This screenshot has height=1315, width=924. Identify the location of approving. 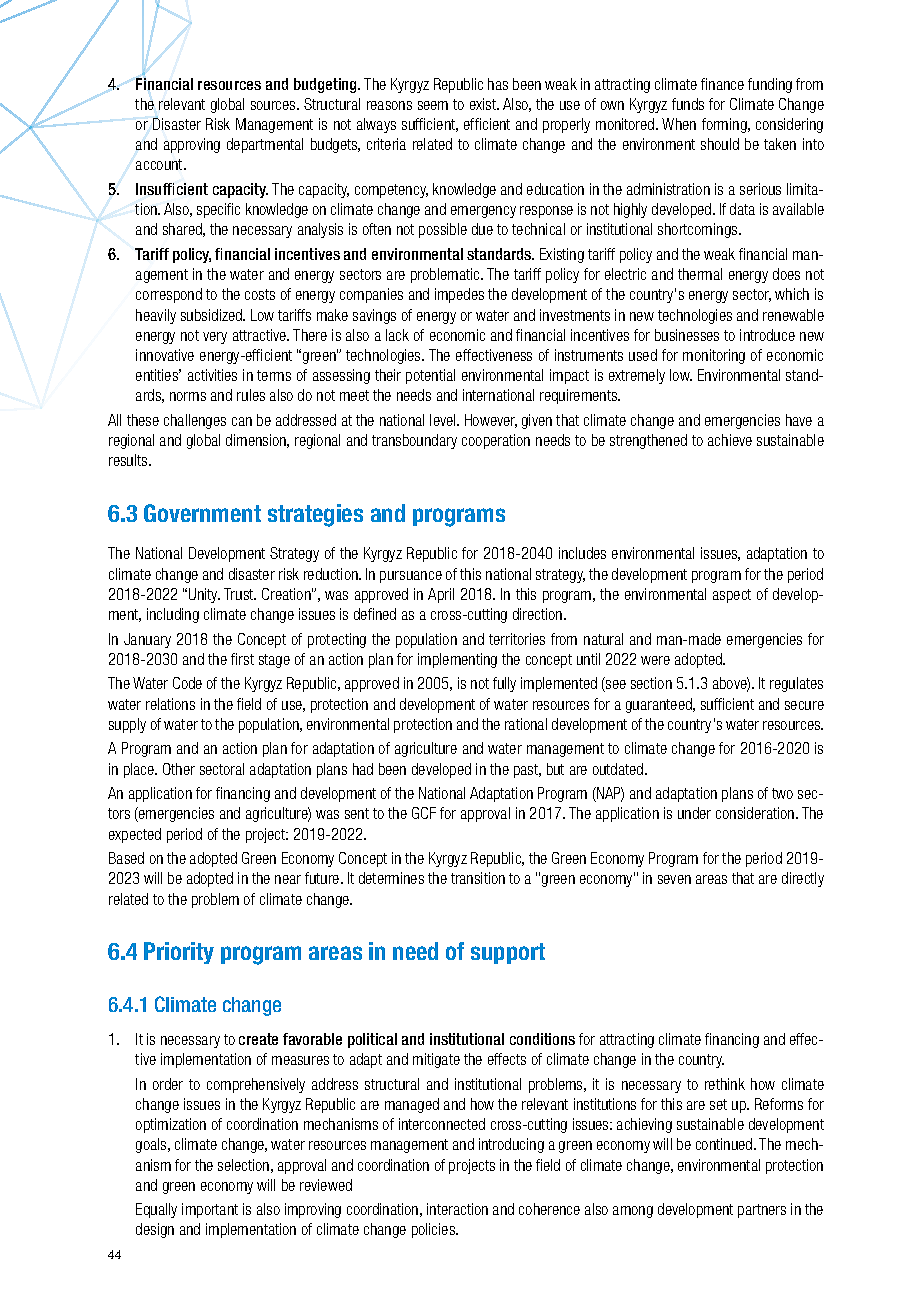
(192, 145).
